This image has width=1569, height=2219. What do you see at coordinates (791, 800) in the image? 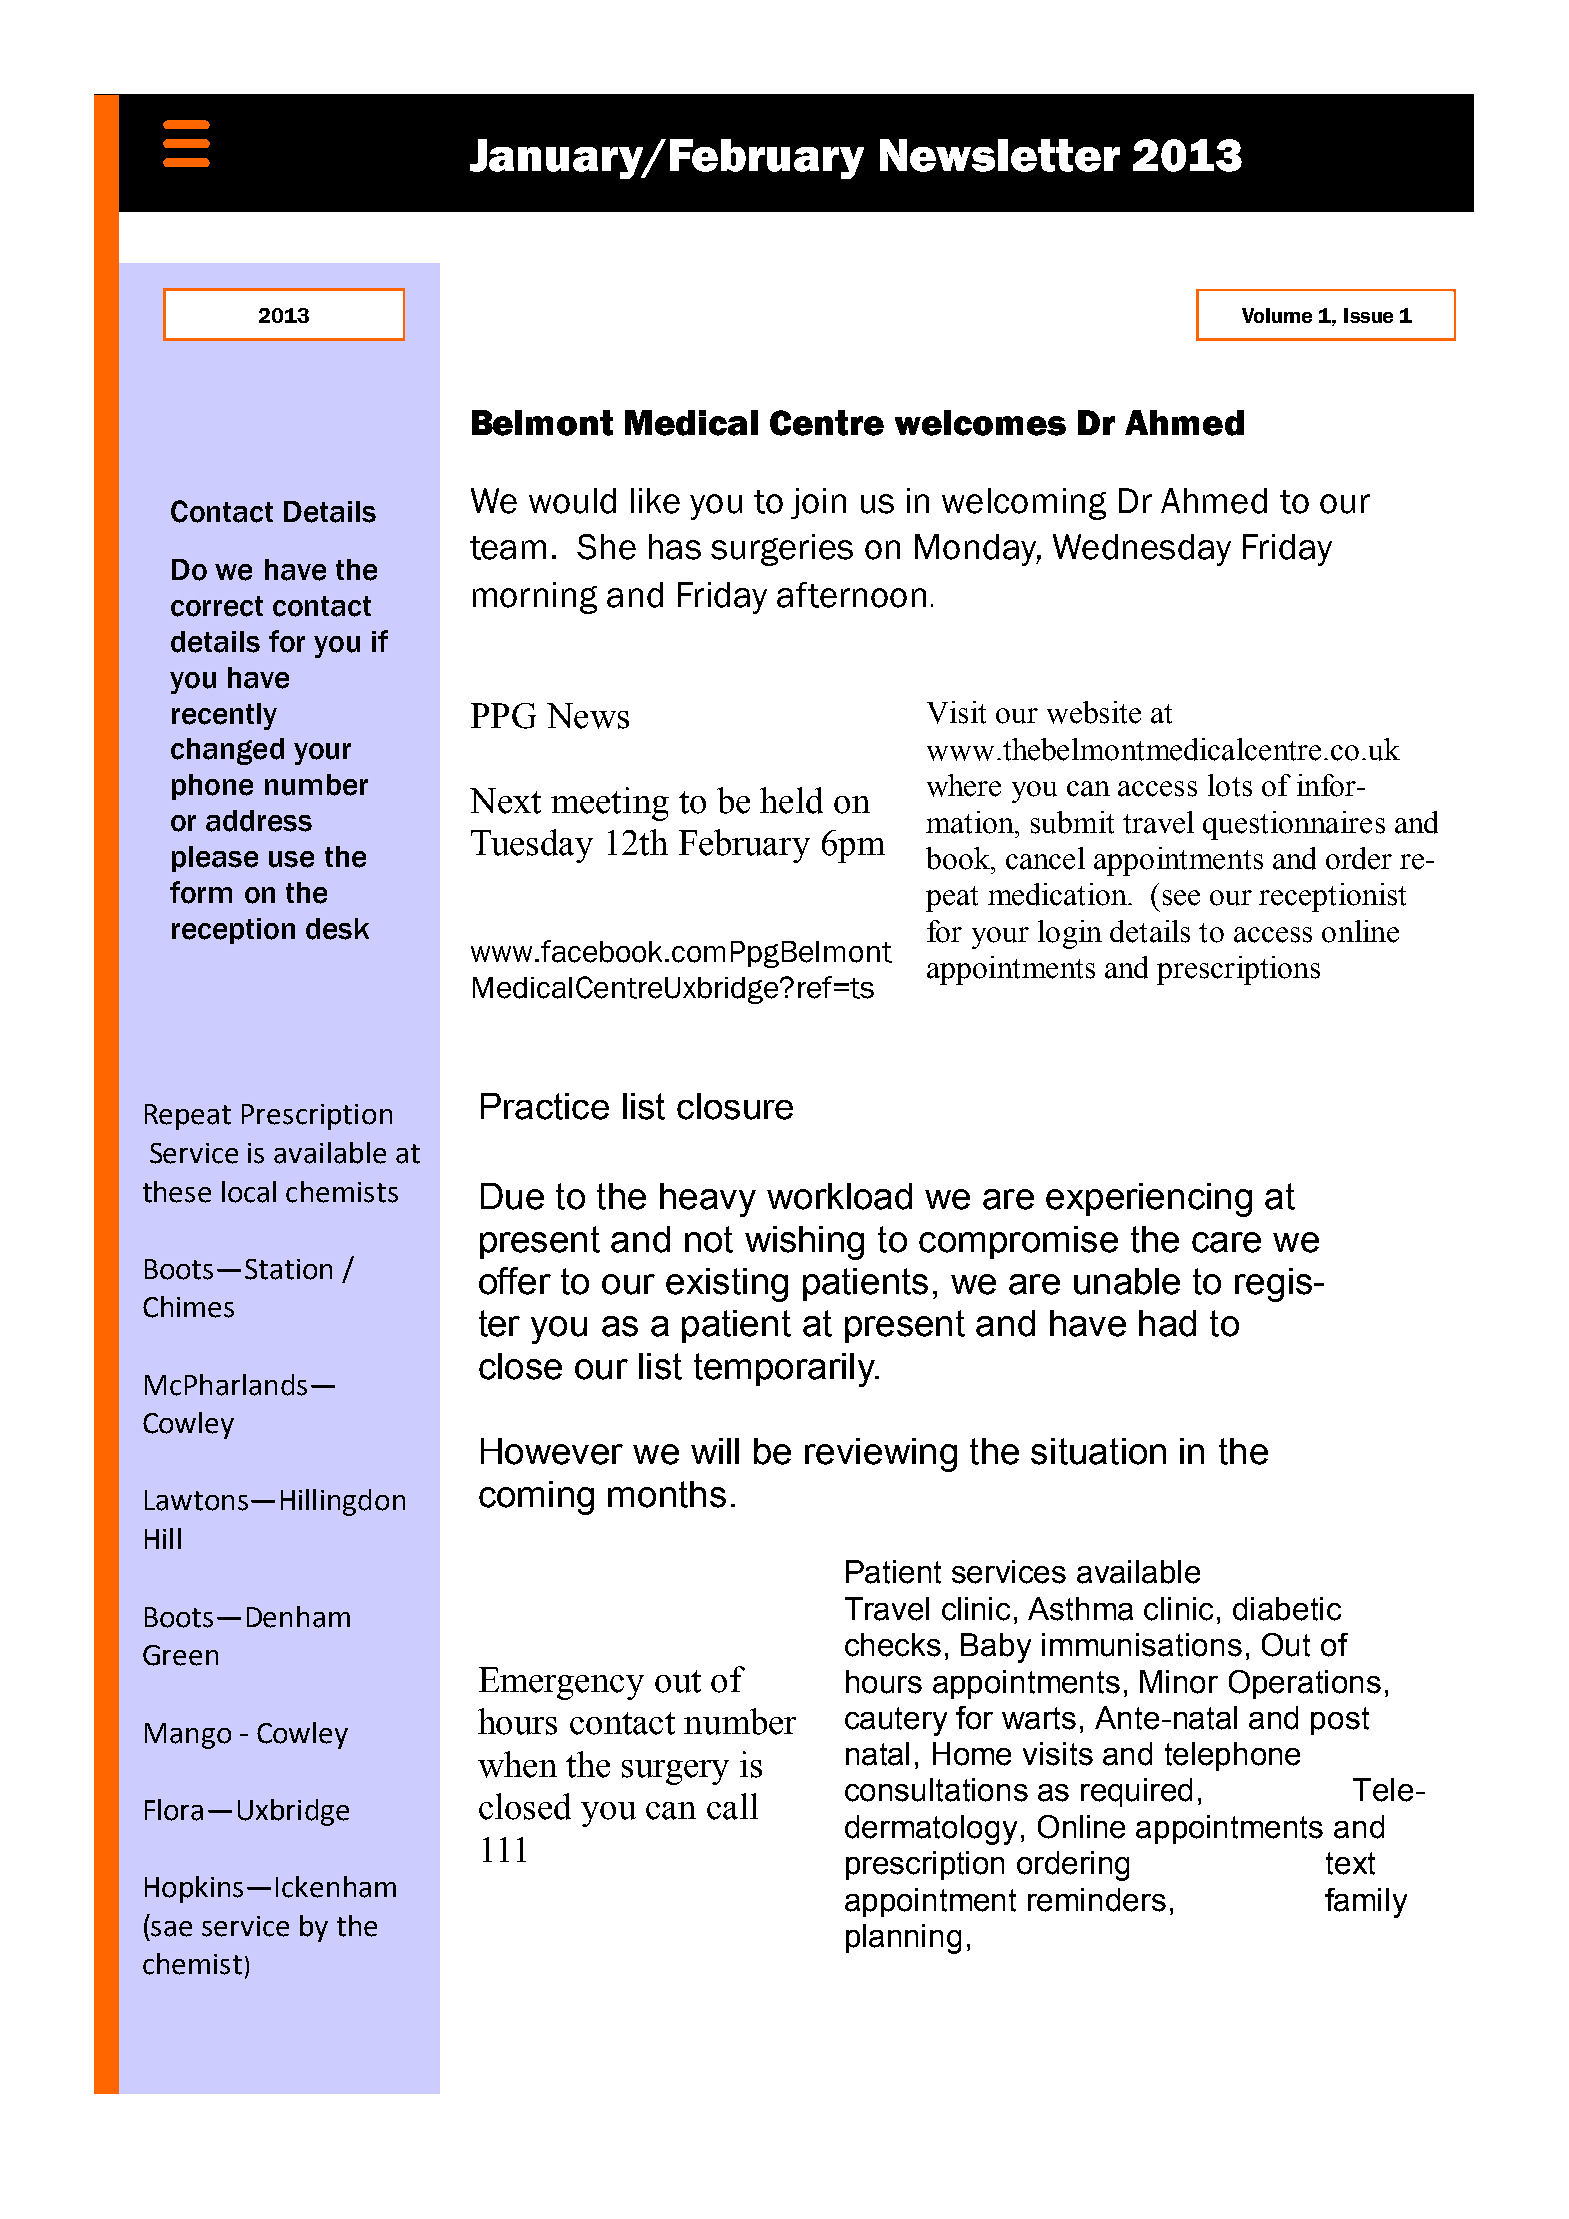
I see `held` at bounding box center [791, 800].
